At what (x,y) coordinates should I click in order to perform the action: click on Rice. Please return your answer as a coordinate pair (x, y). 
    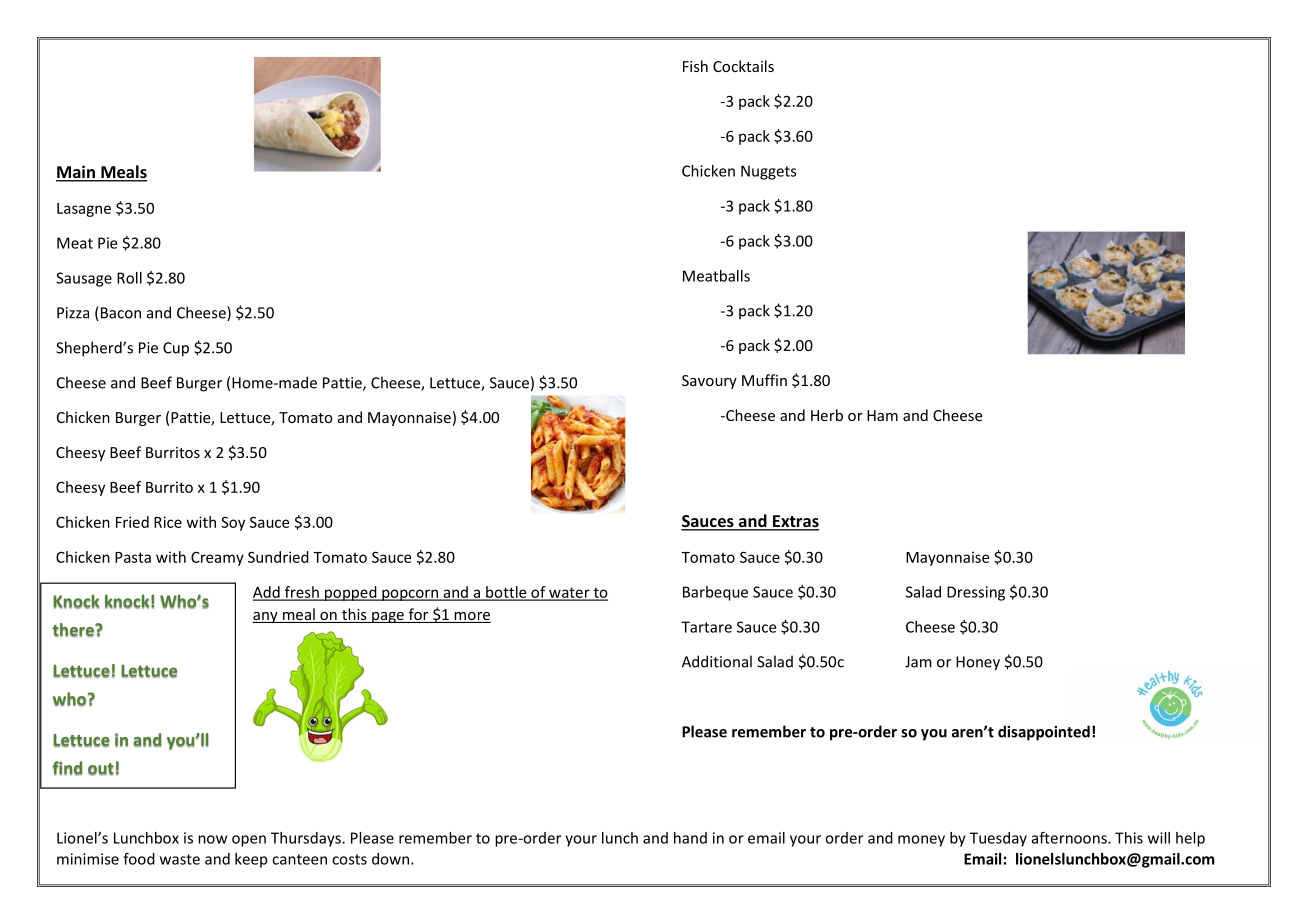
    Looking at the image, I should click on (168, 522).
